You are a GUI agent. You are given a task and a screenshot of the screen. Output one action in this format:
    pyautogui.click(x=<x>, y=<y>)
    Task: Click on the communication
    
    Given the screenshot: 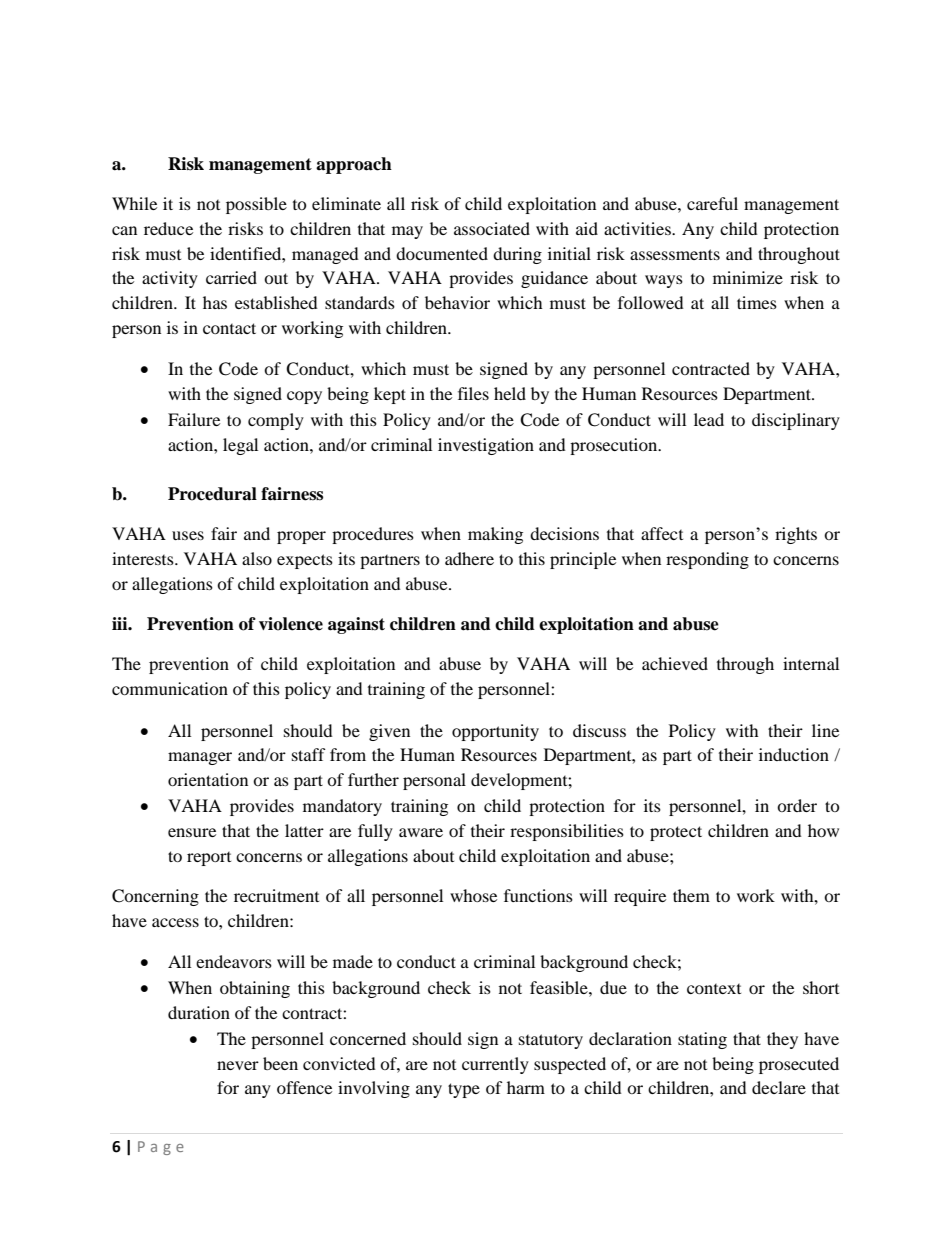 What is the action you would take?
    pyautogui.click(x=170, y=688)
